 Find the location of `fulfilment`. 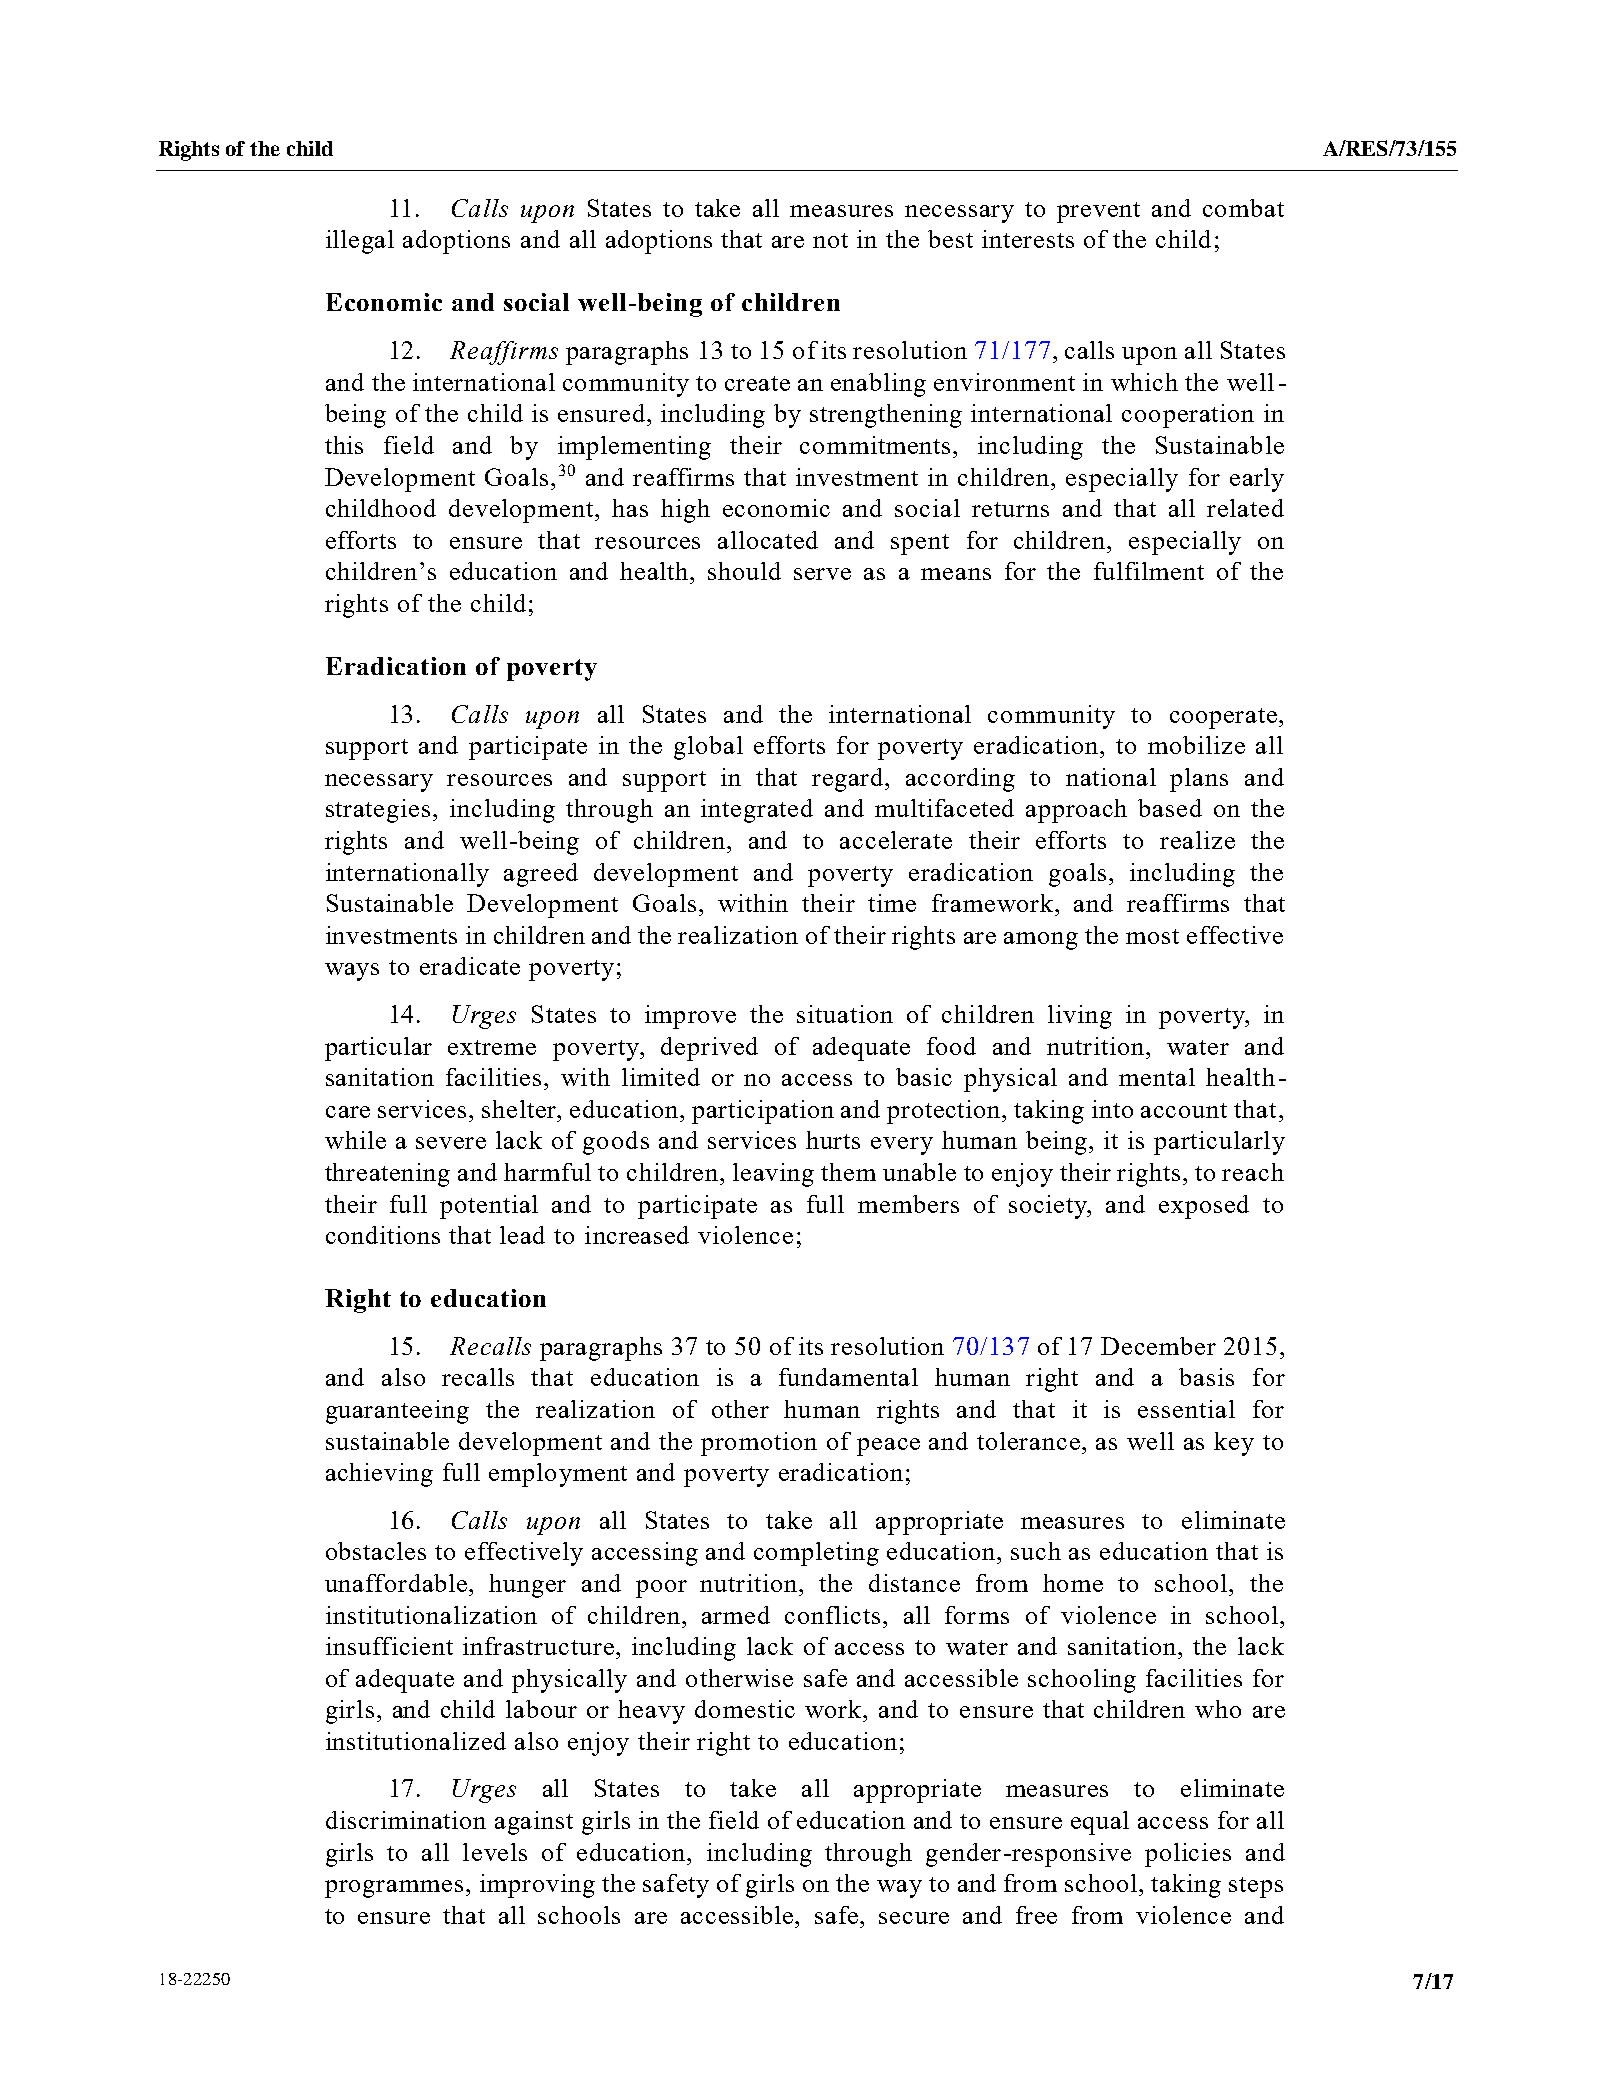

fulfilment is located at coordinates (1149, 571).
